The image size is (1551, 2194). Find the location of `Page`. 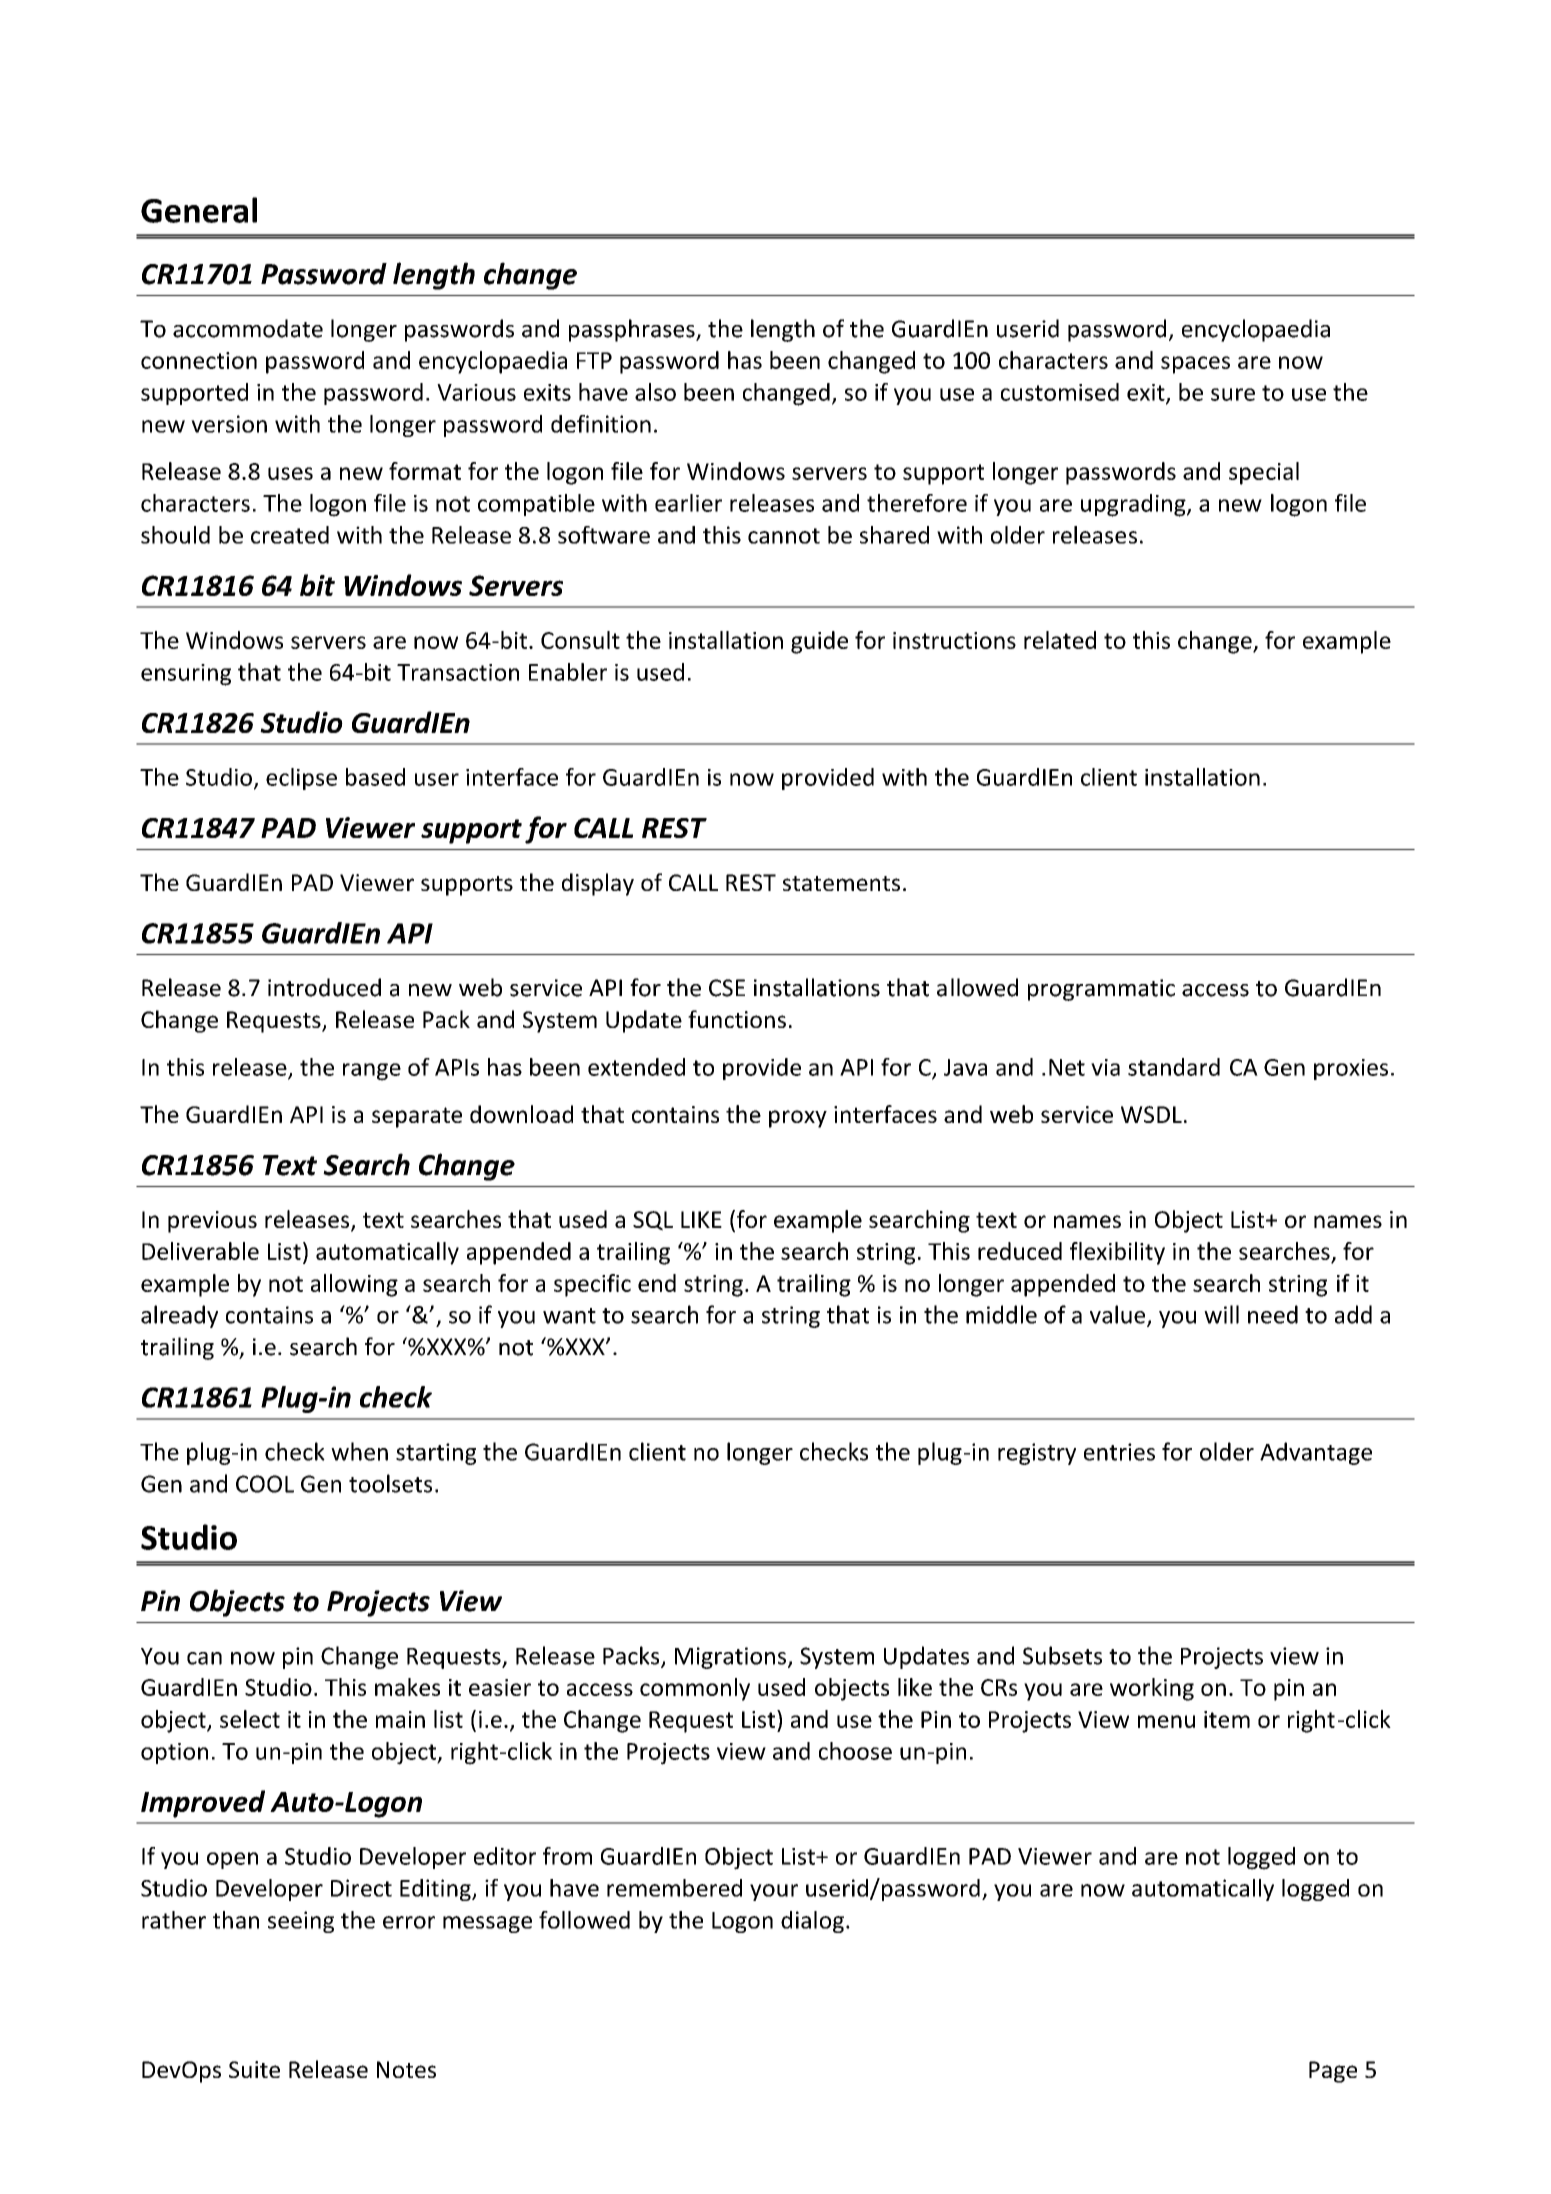

Page is located at coordinates (1333, 2072).
